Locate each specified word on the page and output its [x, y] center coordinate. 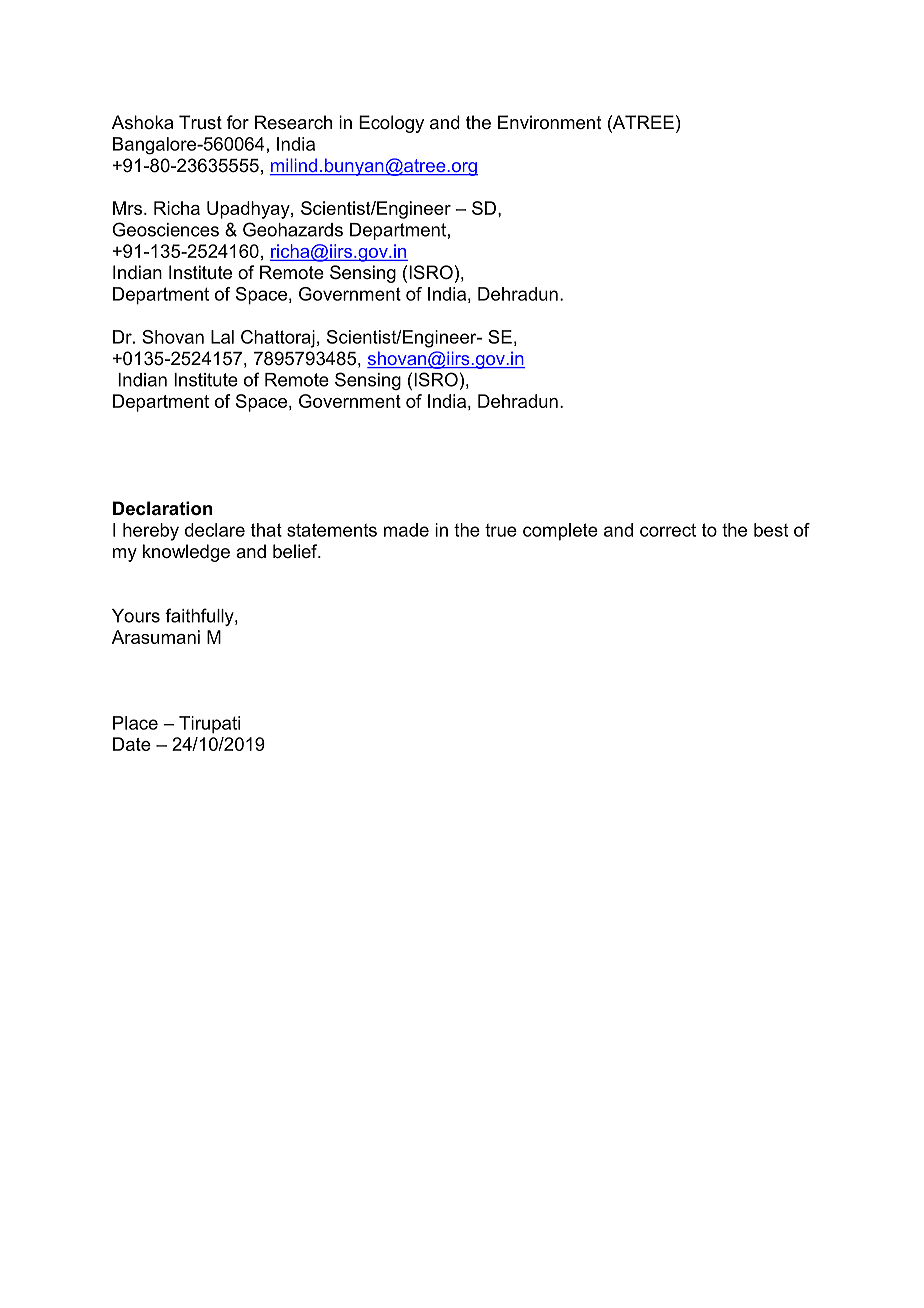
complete [560, 532]
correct [668, 530]
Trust [200, 122]
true [501, 530]
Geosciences [165, 229]
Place [135, 723]
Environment [550, 122]
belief [296, 551]
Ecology [391, 124]
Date [132, 744]
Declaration [162, 508]
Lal [222, 337]
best [771, 530]
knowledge [186, 553]
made [406, 530]
